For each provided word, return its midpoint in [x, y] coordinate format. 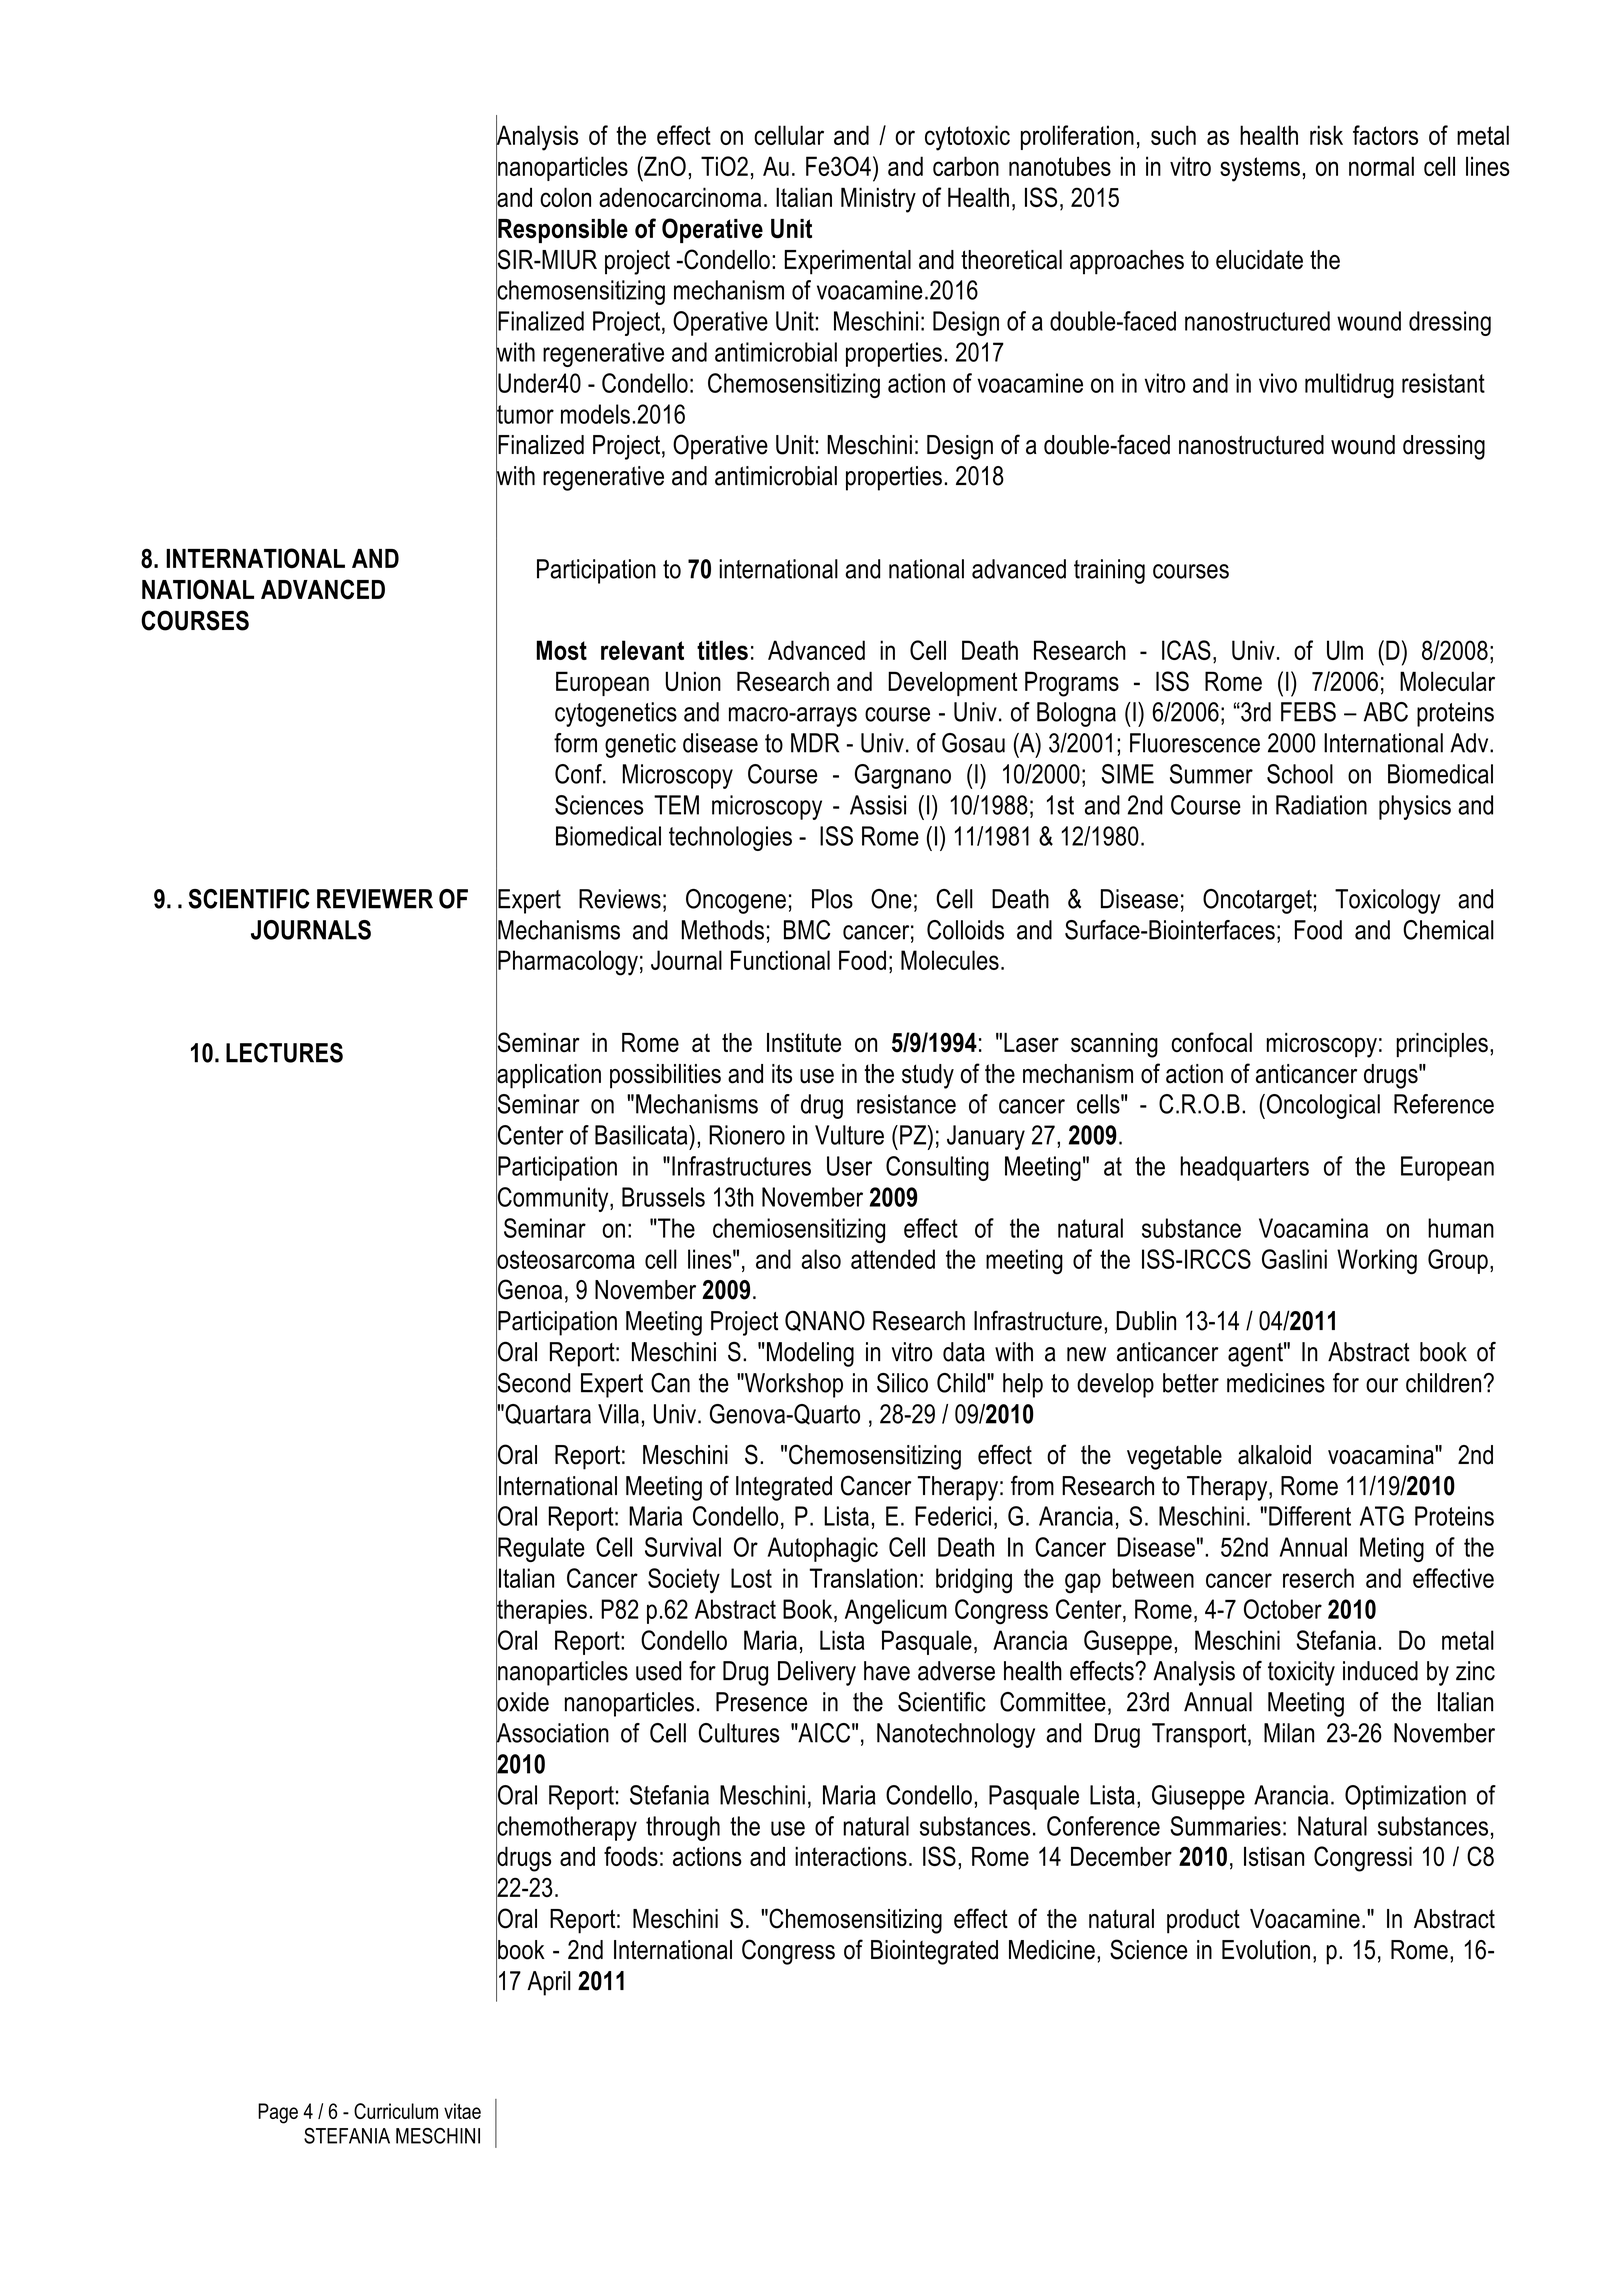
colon [565, 197]
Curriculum [396, 2111]
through [683, 1828]
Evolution [1266, 1950]
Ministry [878, 200]
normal [1381, 166]
